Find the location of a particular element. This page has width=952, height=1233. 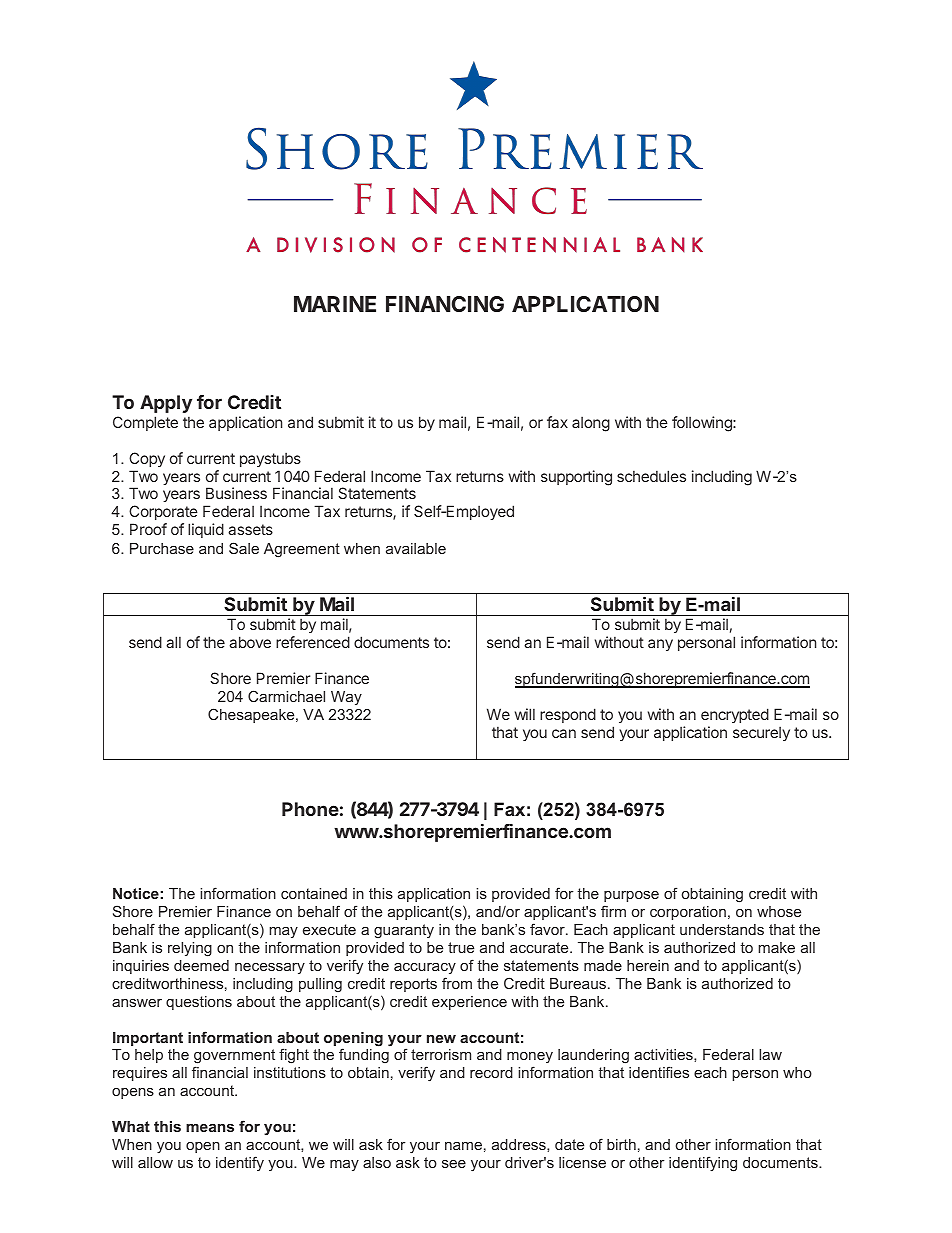

above is located at coordinates (250, 642).
